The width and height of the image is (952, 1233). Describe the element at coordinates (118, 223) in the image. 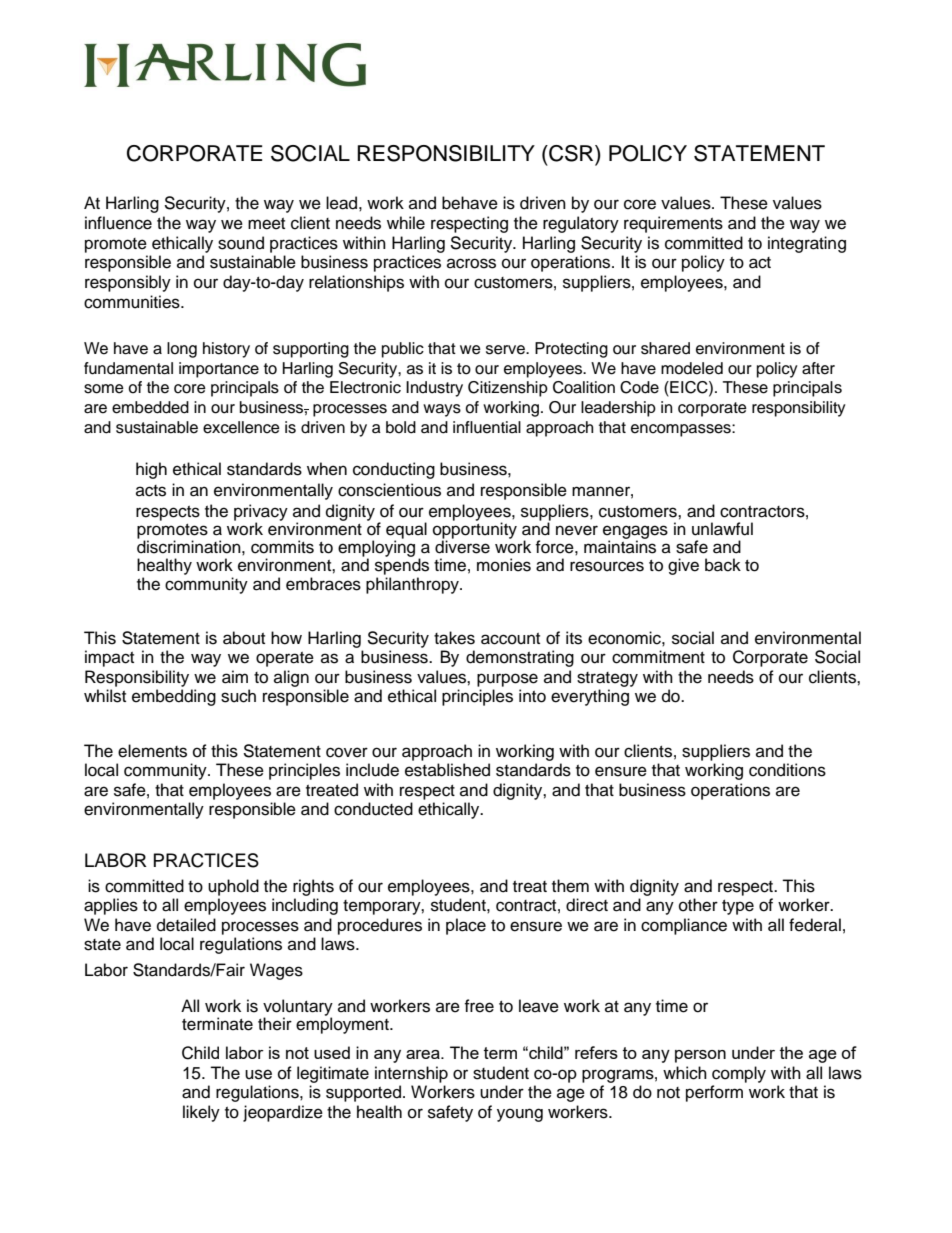

I see `influence` at that location.
